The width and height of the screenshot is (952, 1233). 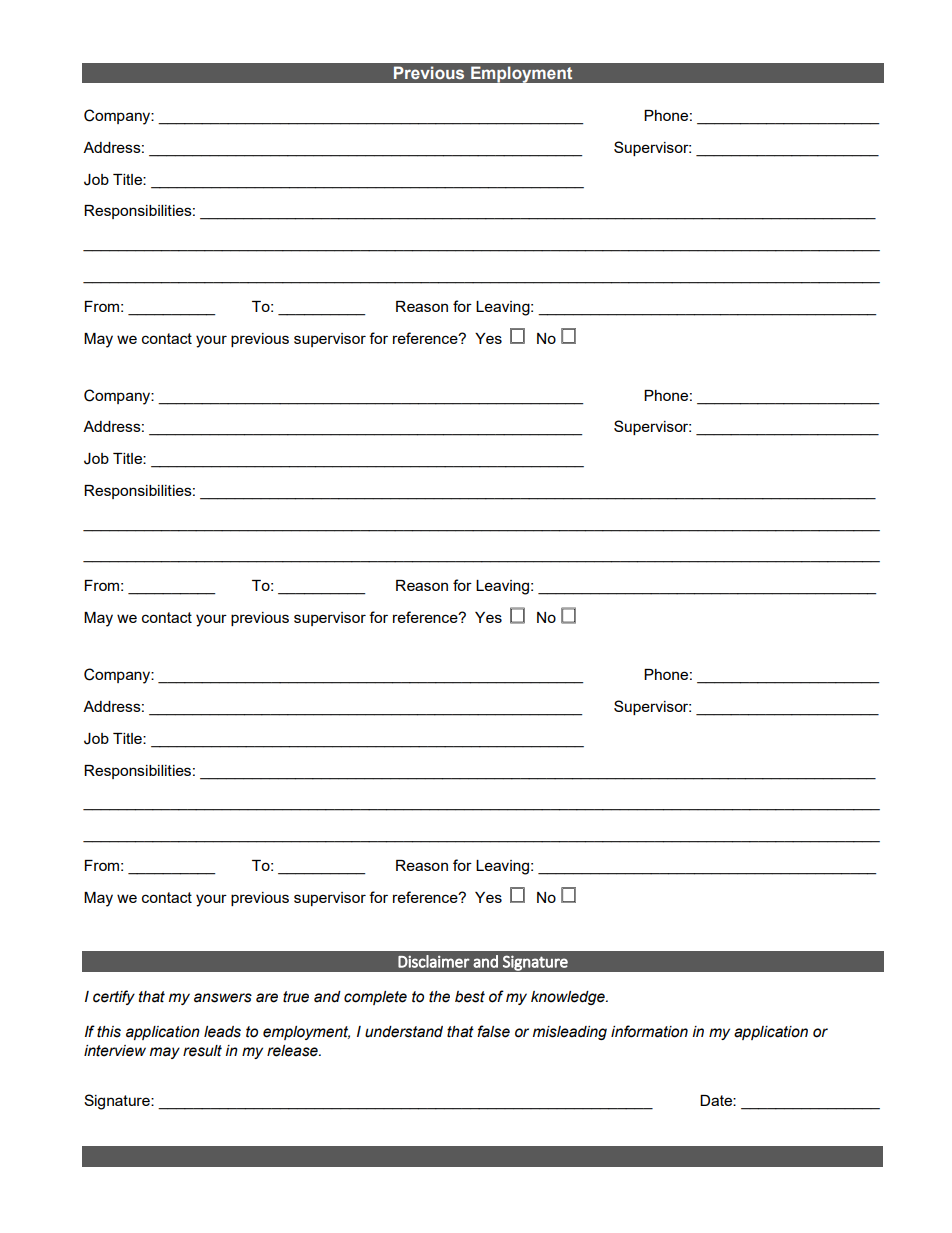 I want to click on complete, so click(x=375, y=998).
